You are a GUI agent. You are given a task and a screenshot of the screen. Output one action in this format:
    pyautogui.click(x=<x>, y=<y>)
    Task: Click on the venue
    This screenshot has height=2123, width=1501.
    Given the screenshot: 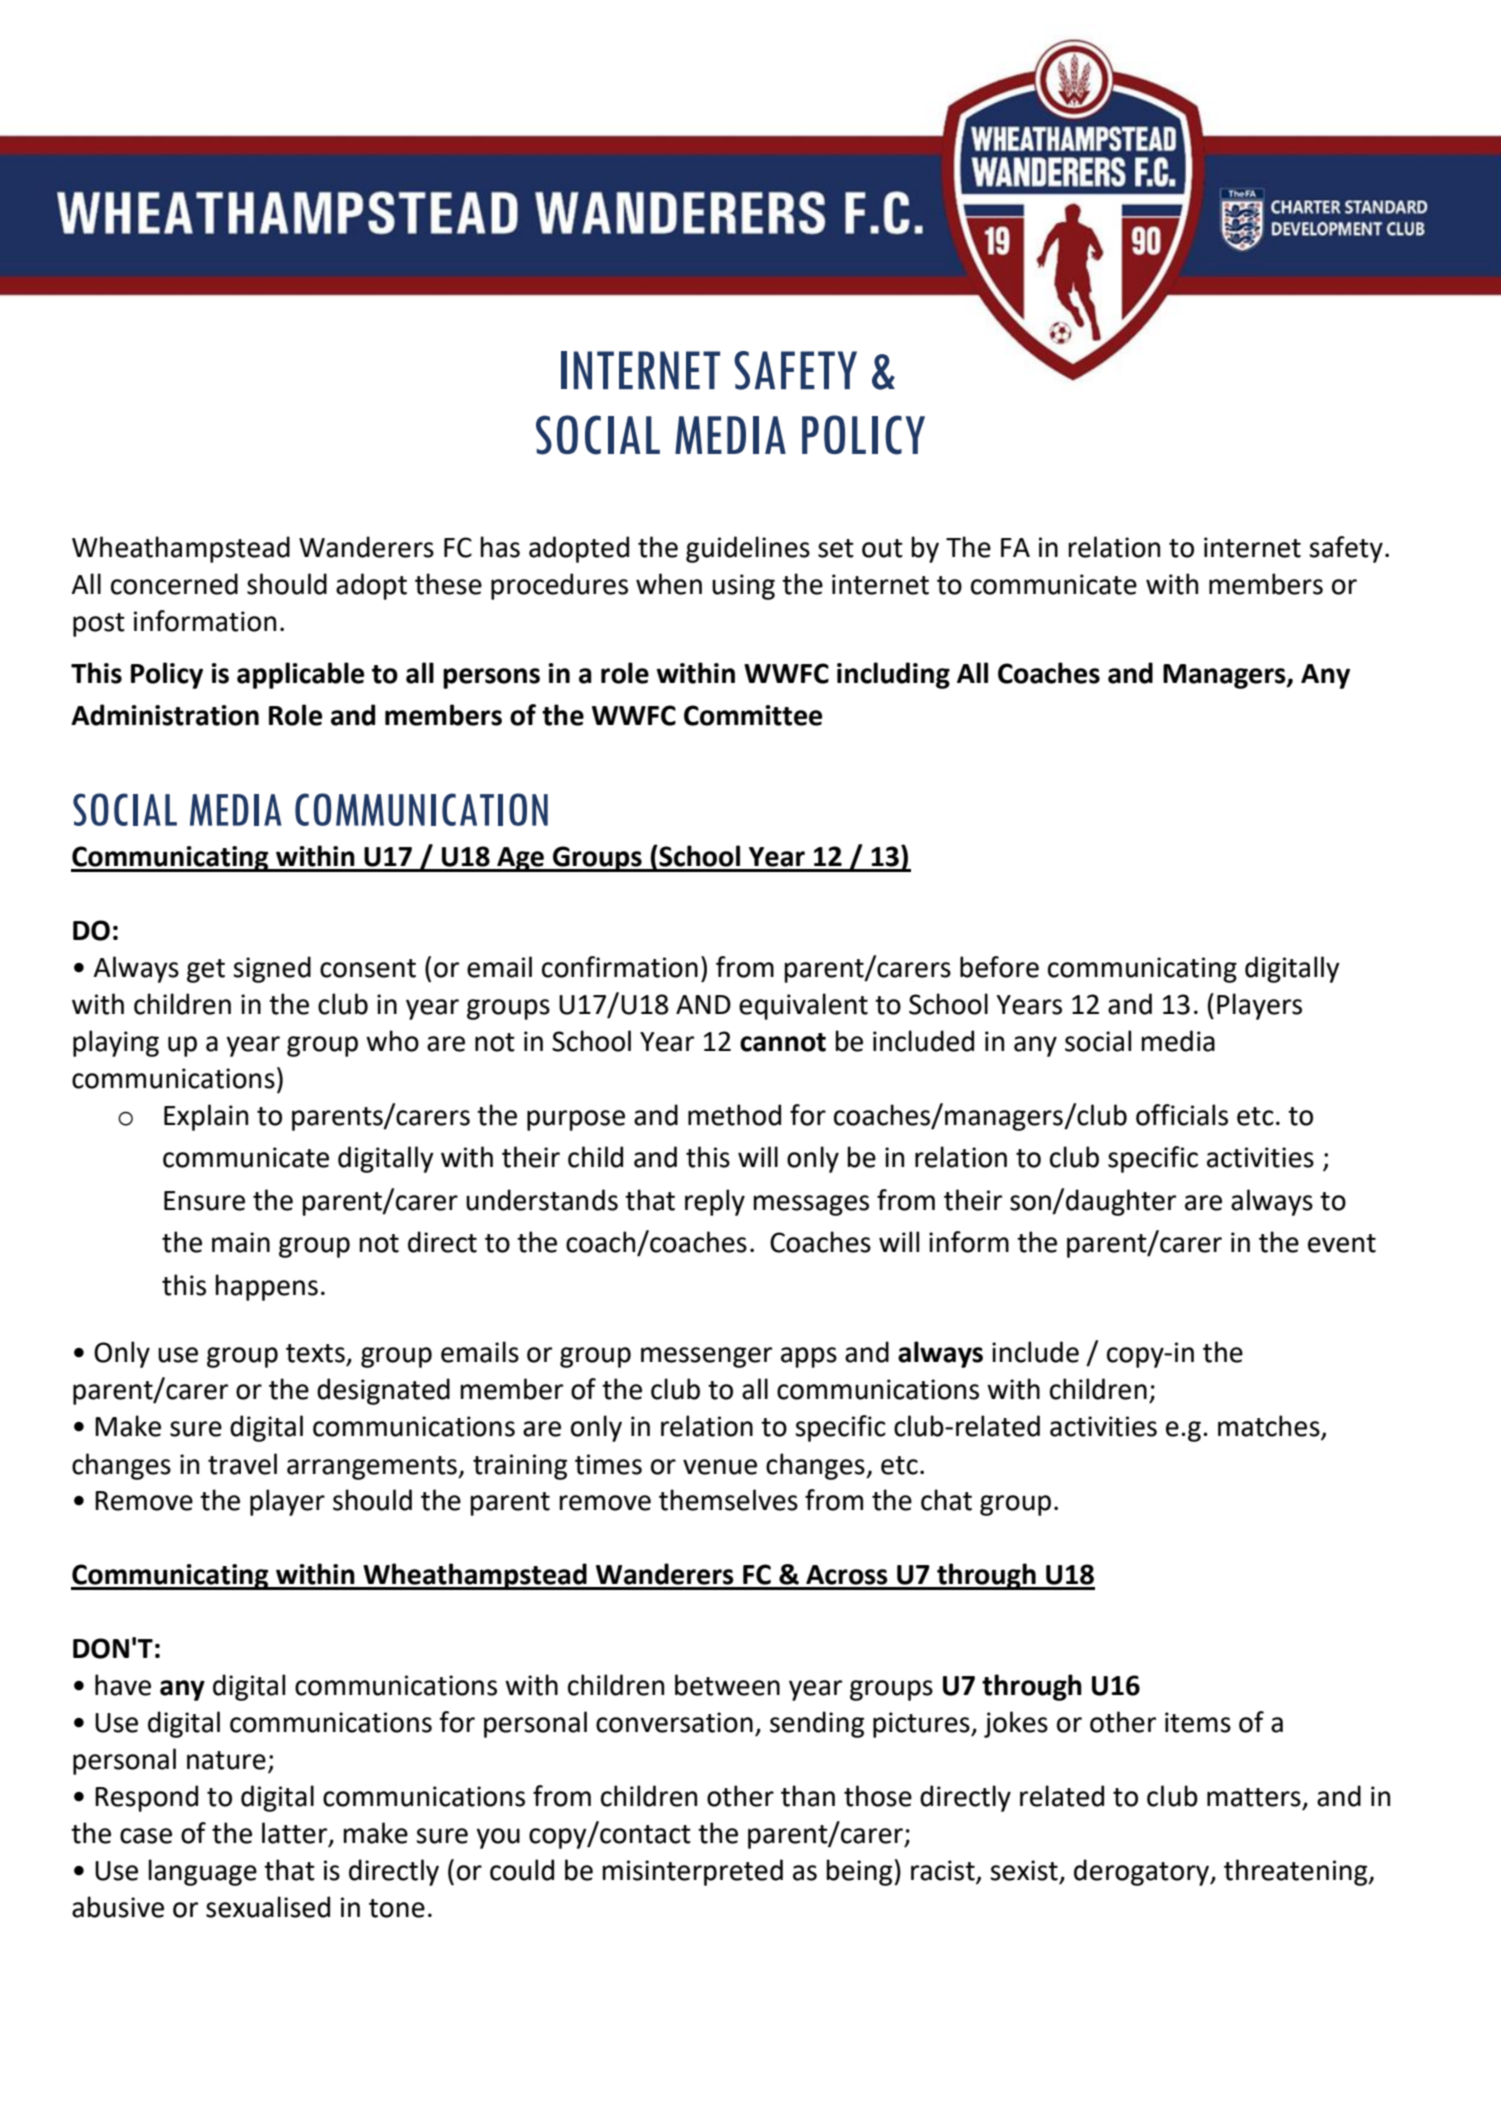 What is the action you would take?
    pyautogui.click(x=720, y=1467)
